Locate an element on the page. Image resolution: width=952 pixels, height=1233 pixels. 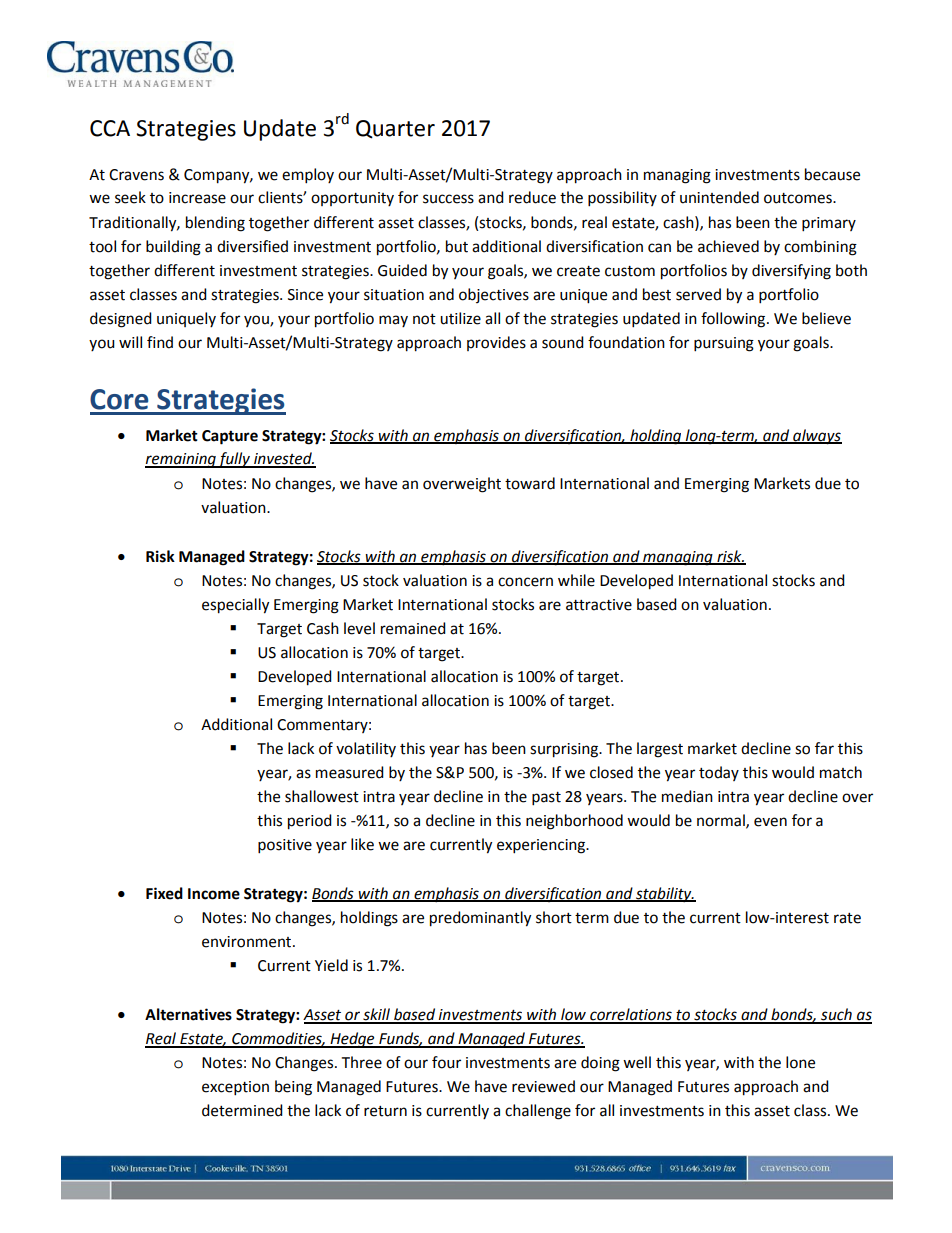
outcomes is located at coordinates (799, 198).
